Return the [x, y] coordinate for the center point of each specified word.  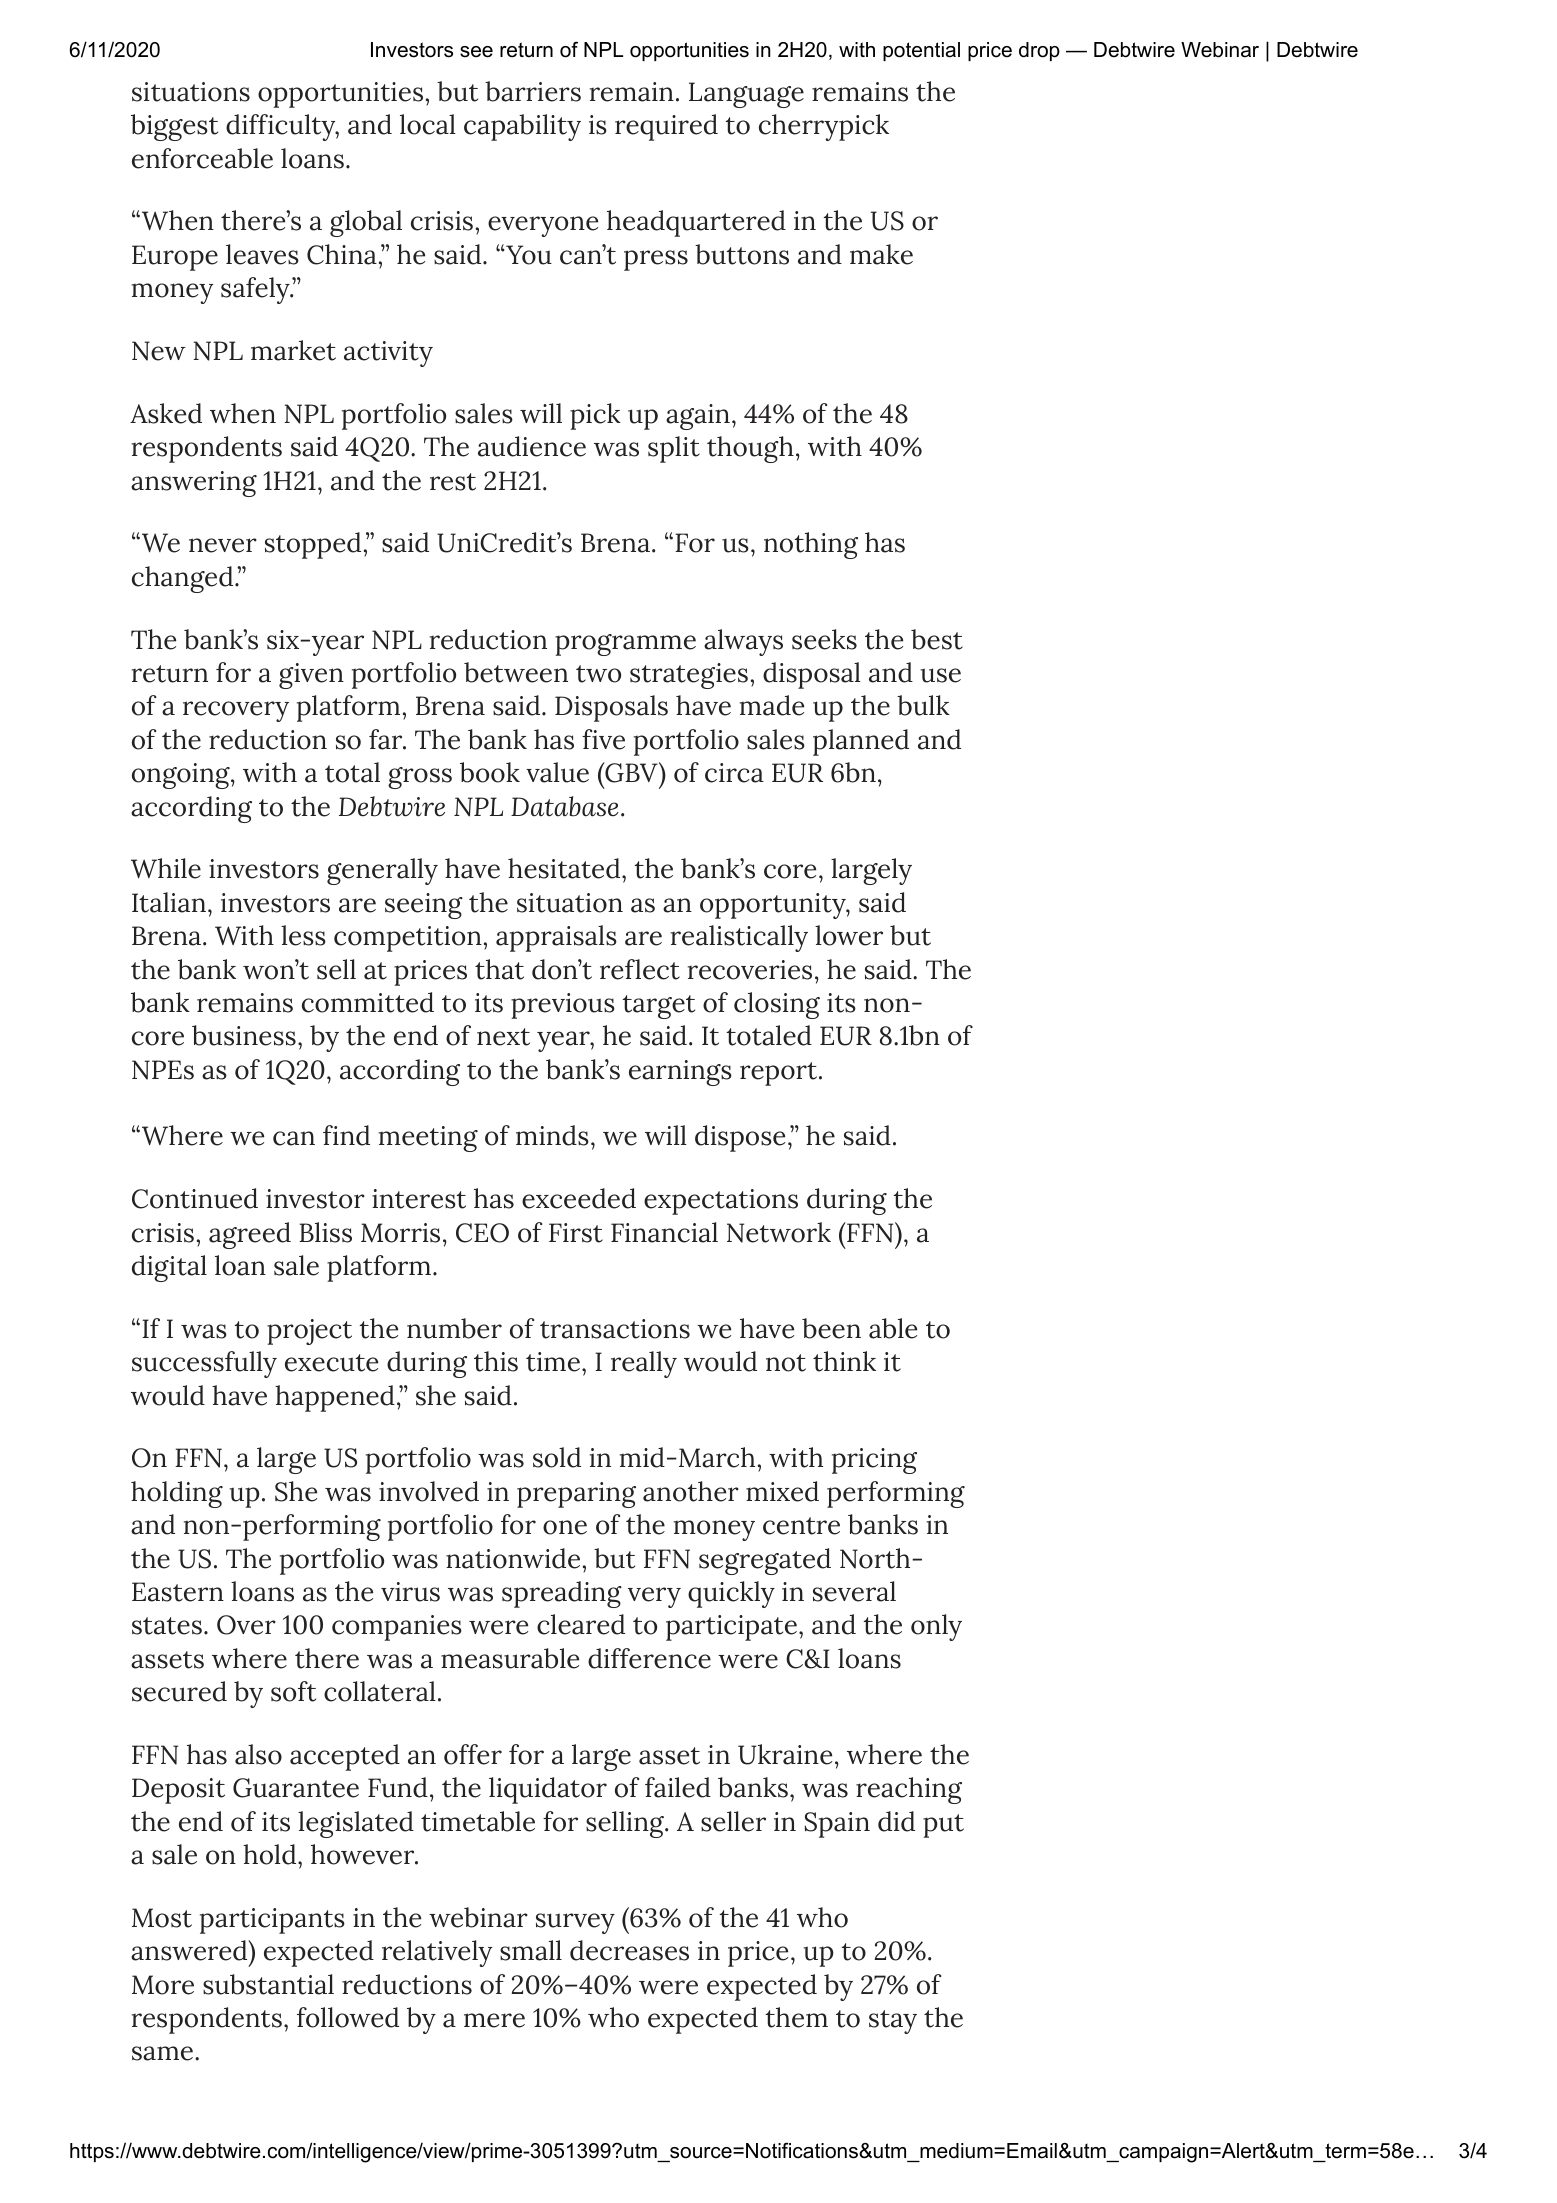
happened [335, 1398]
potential [921, 51]
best [937, 639]
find [346, 1135]
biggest [174, 127]
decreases [629, 1950]
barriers [533, 91]
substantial [268, 1984]
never [223, 545]
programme [625, 645]
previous [563, 1006]
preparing [576, 1495]
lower [849, 935]
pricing [874, 1461]
